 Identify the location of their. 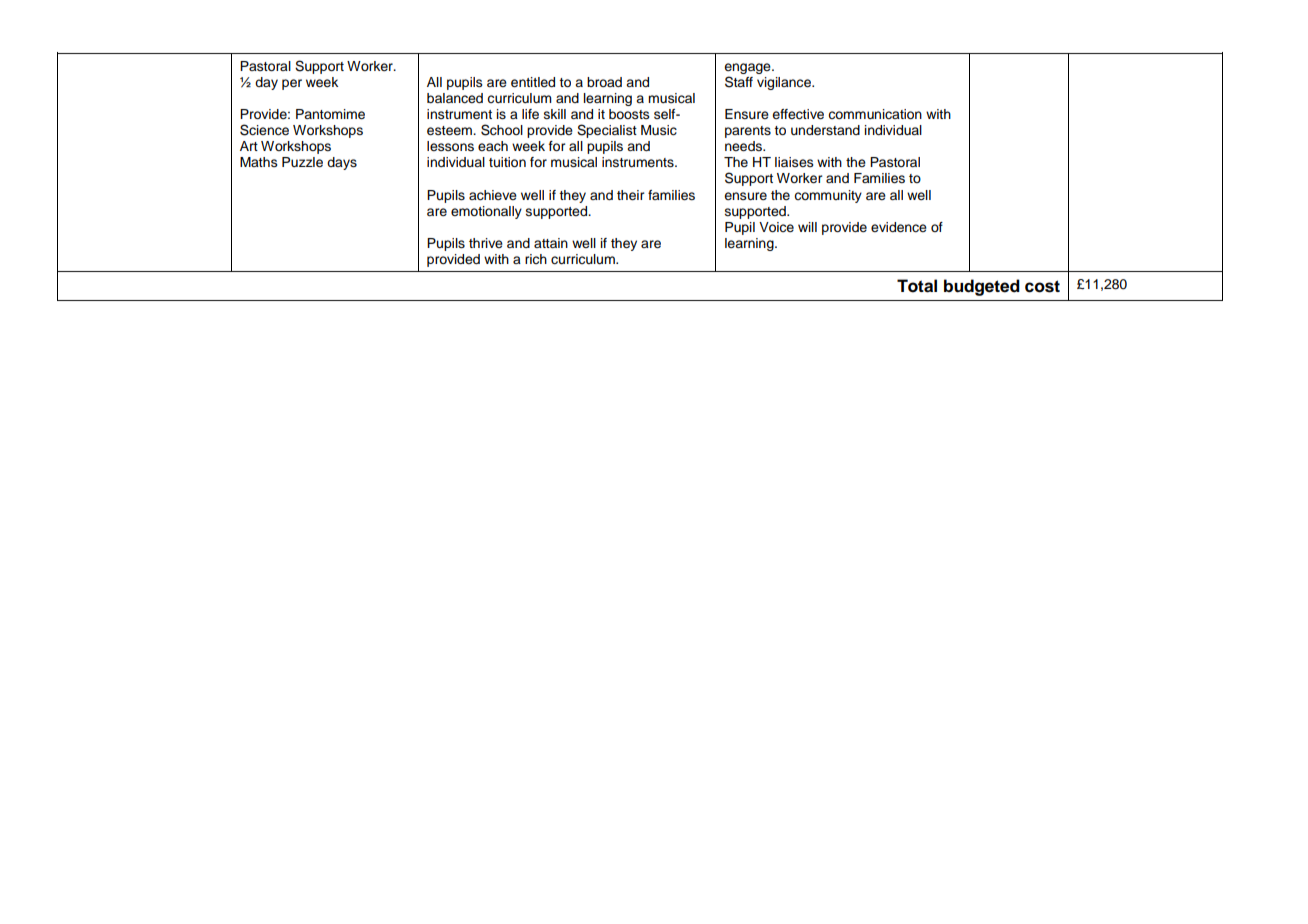
(630, 195).
